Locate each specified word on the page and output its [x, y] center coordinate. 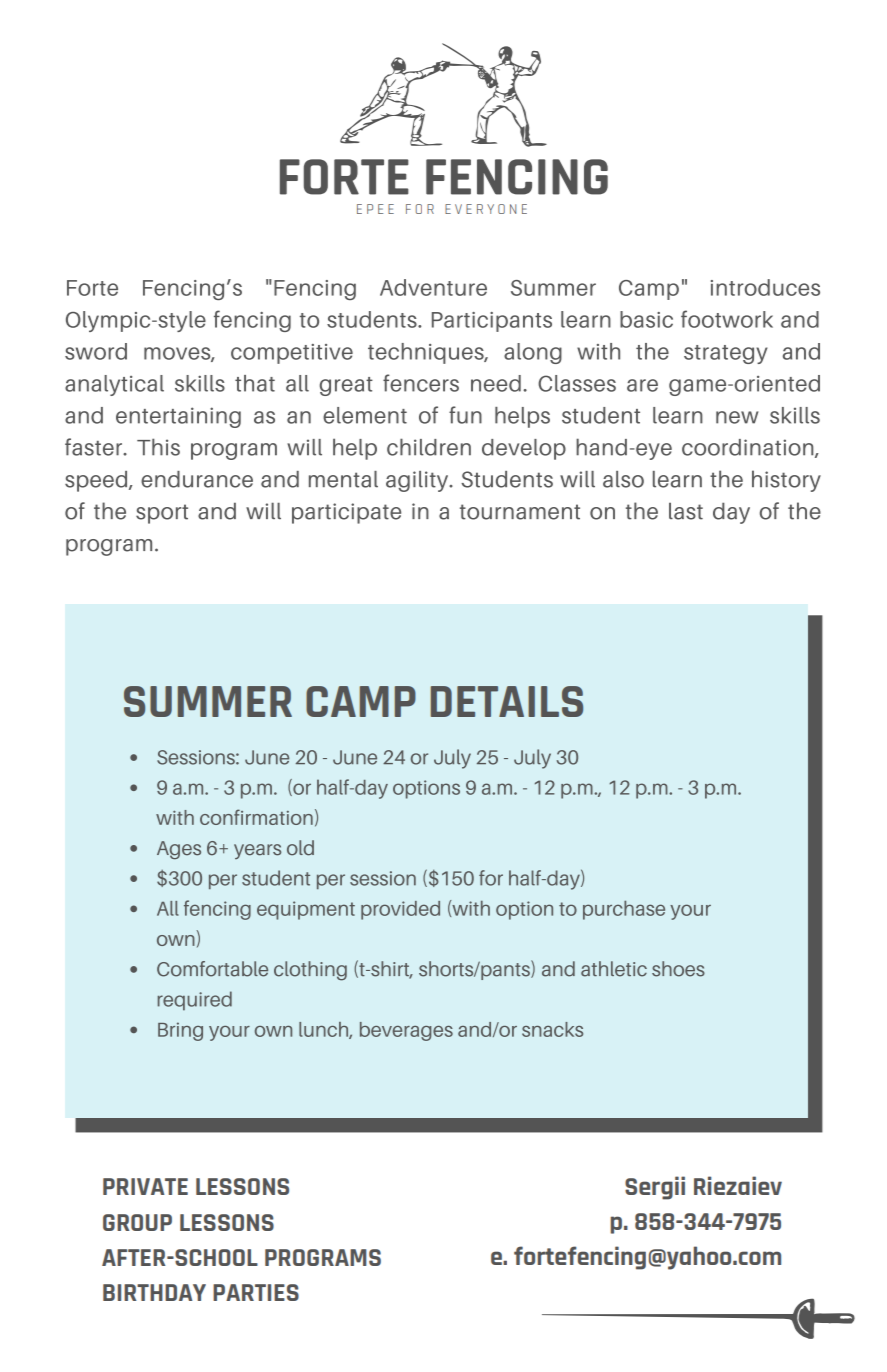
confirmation [256, 817]
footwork [727, 319]
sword [96, 351]
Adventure [433, 287]
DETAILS [507, 701]
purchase [624, 910]
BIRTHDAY [154, 1292]
